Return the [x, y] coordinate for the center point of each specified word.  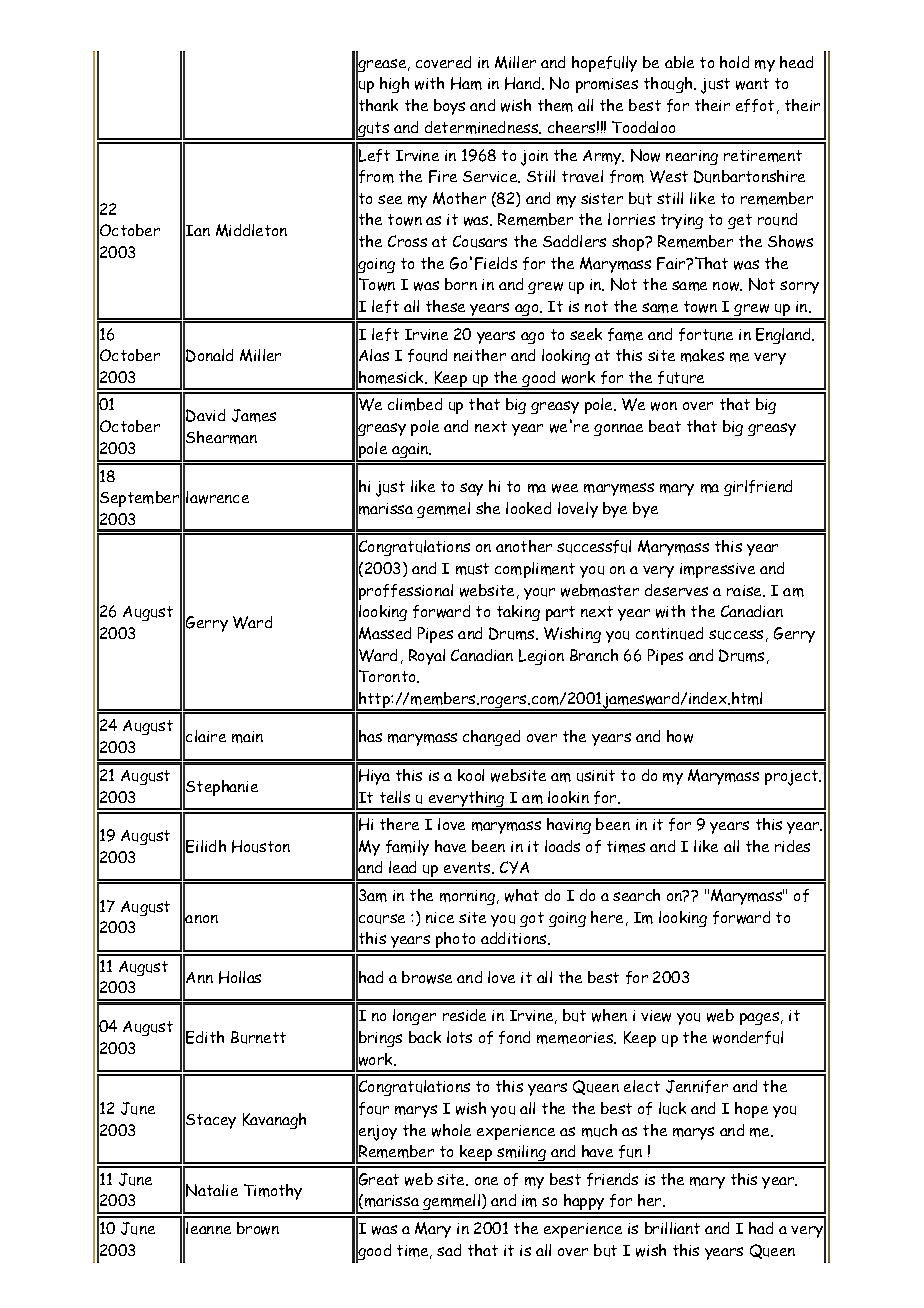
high [394, 85]
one [486, 1181]
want [752, 84]
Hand [524, 83]
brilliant [672, 1228]
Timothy [273, 1192]
